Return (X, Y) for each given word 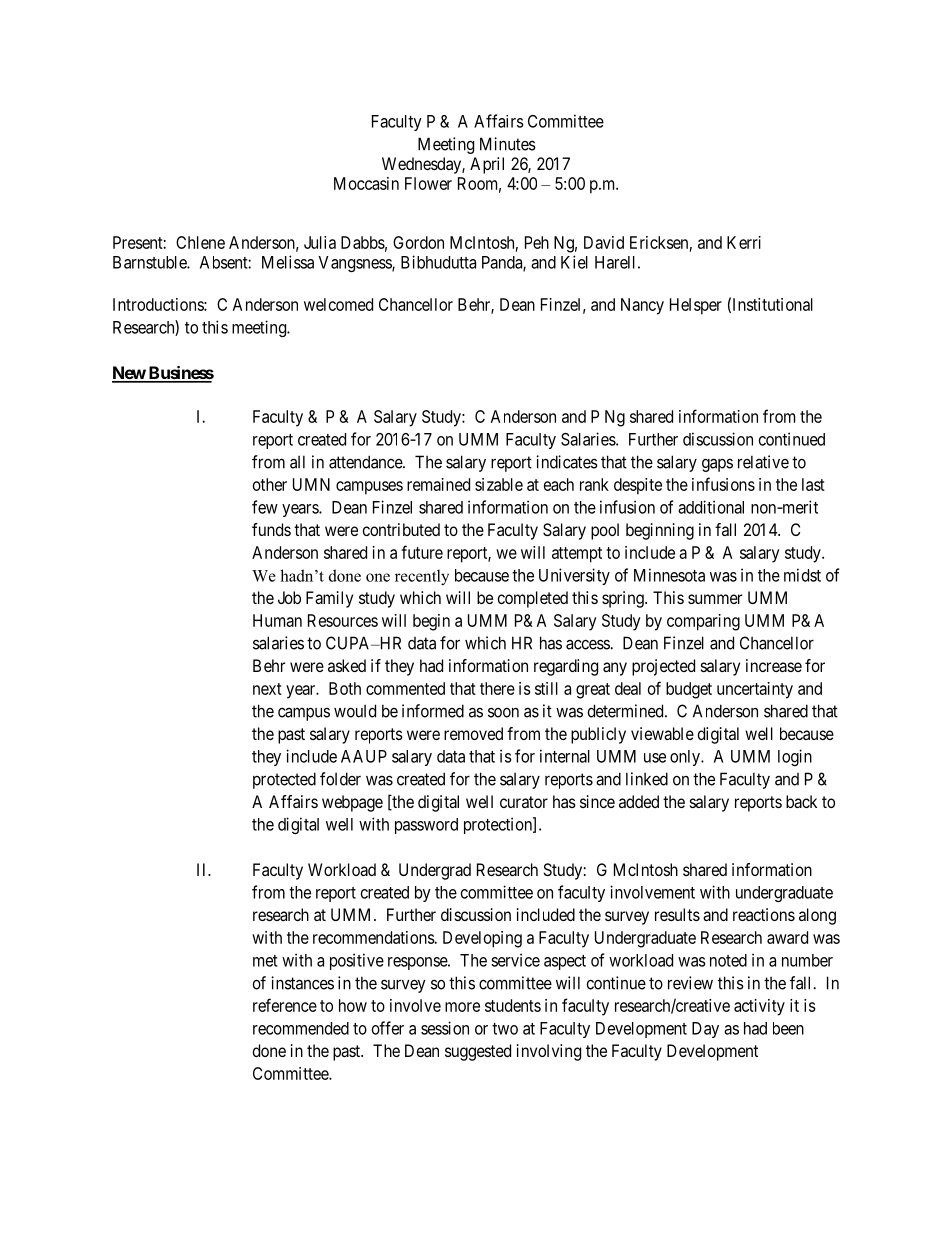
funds (271, 529)
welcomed (338, 304)
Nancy (642, 306)
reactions (764, 914)
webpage (352, 803)
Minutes (508, 144)
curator (524, 802)
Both (345, 688)
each (559, 484)
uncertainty (755, 690)
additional (711, 507)
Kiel (574, 262)
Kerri (744, 242)
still (546, 688)
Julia (320, 242)
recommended (301, 1028)
